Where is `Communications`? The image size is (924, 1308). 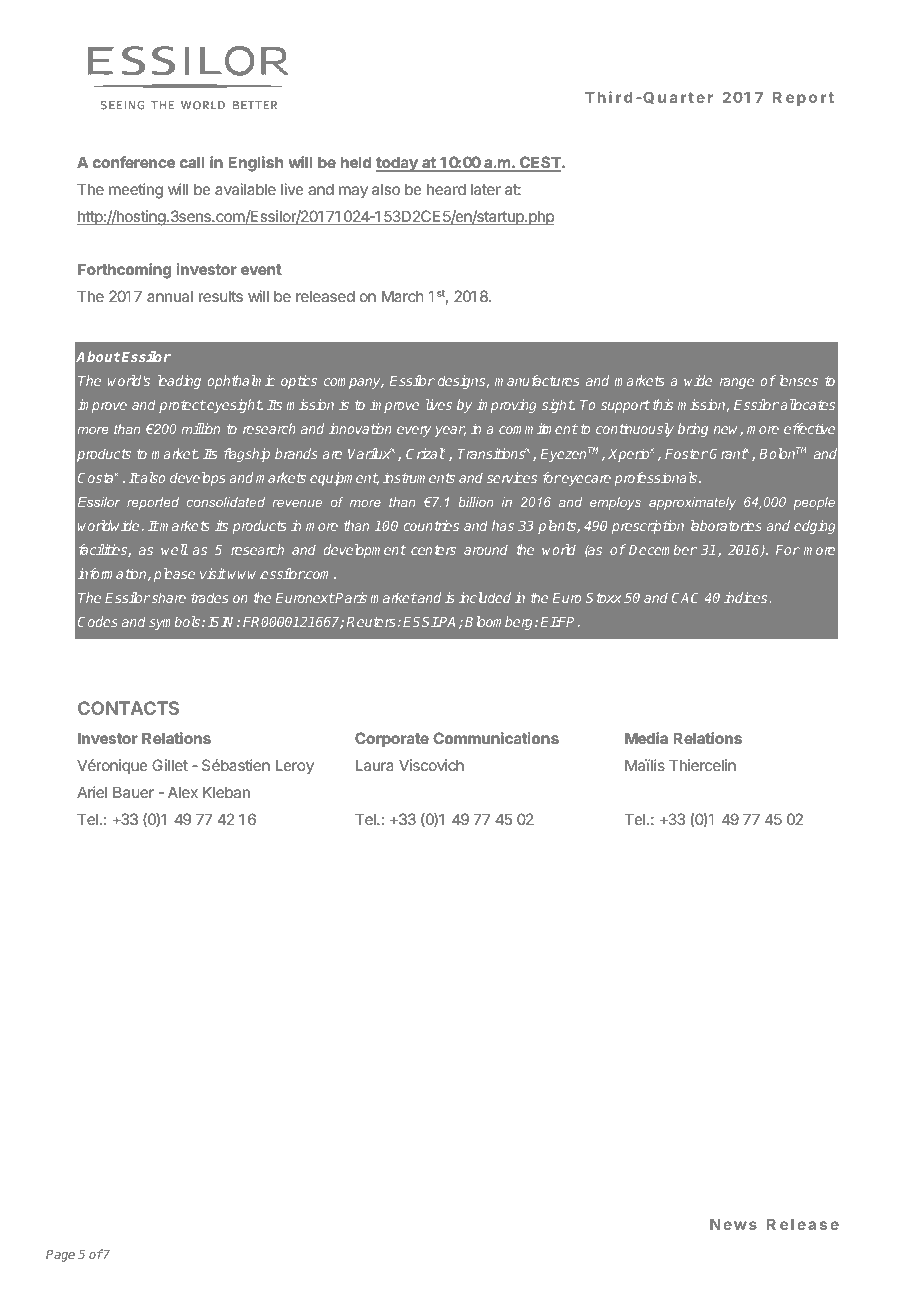 Communications is located at coordinates (496, 738).
